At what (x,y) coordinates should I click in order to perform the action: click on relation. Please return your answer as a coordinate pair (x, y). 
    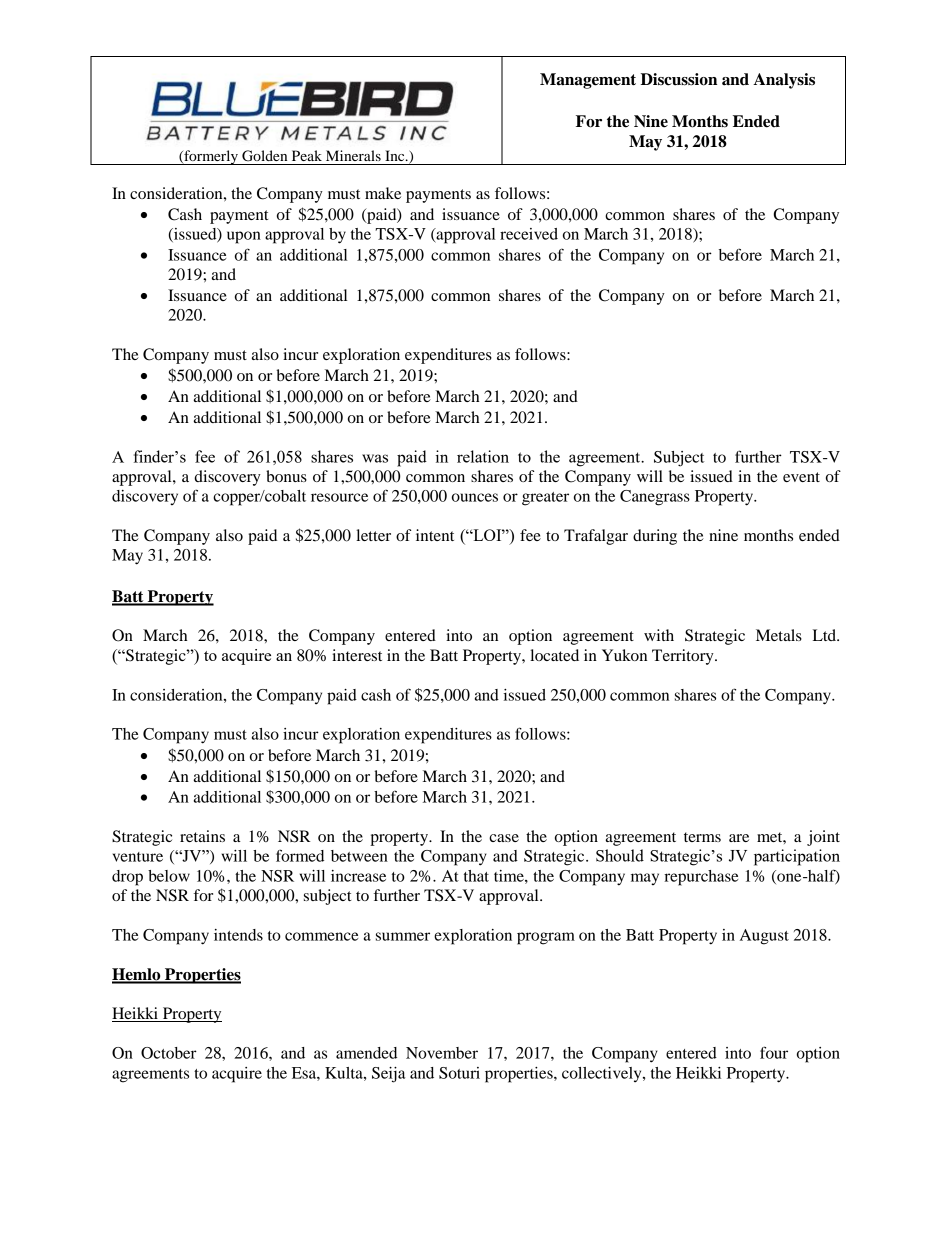
    Looking at the image, I should click on (483, 456).
